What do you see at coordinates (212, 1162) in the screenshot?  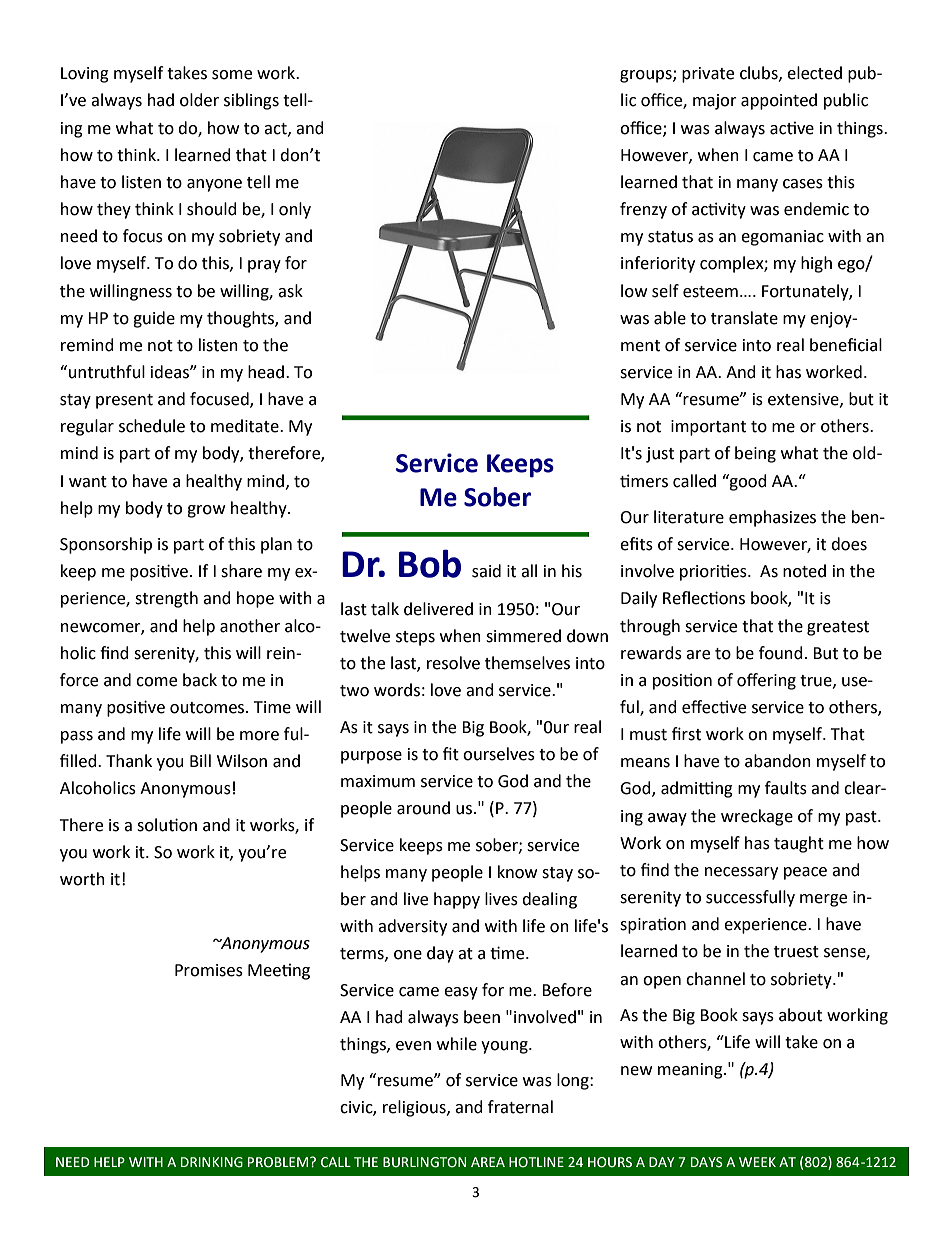 I see `DRINKING` at bounding box center [212, 1162].
